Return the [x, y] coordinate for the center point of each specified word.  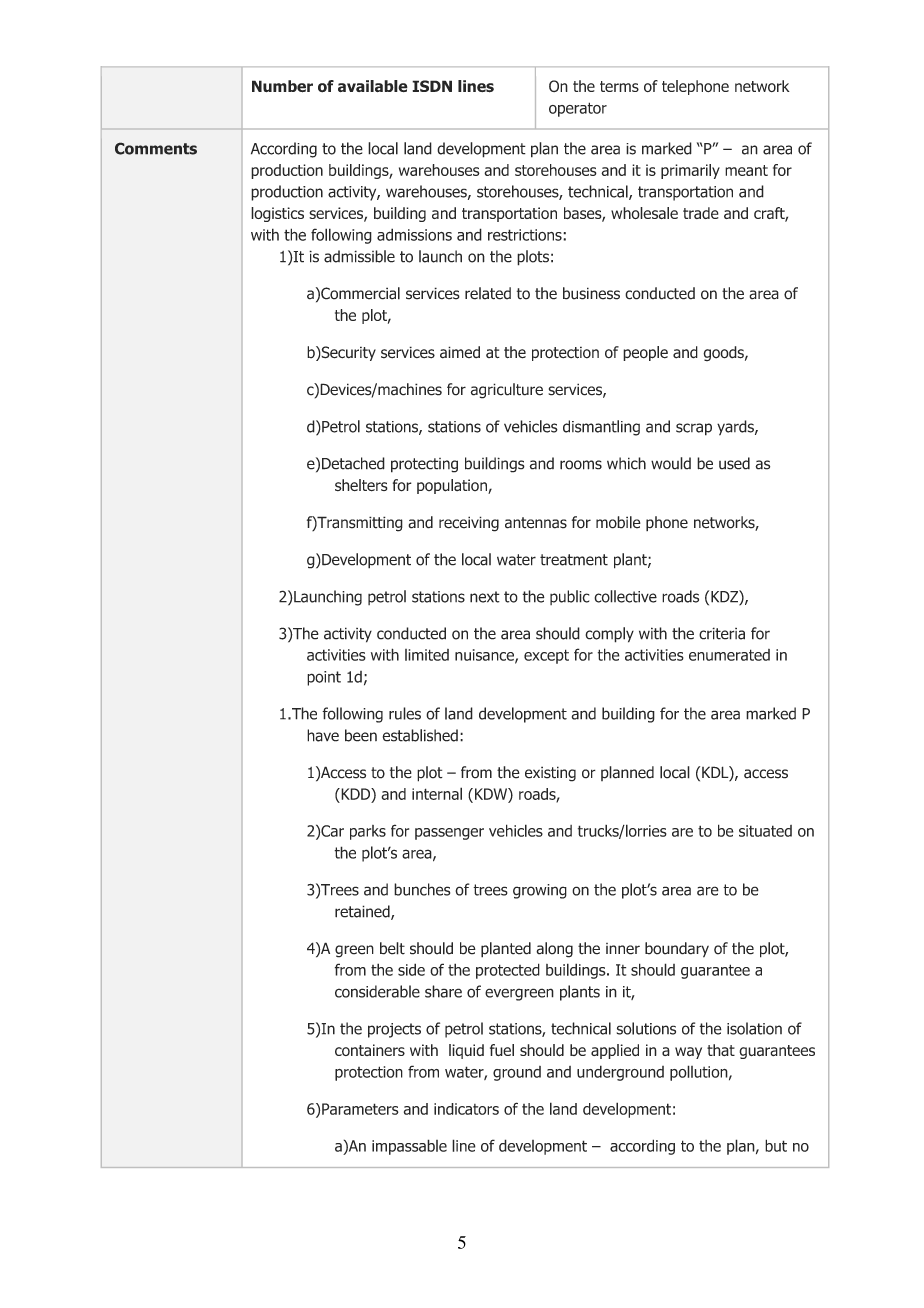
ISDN [432, 86]
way [688, 1053]
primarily [690, 171]
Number [282, 86]
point [324, 678]
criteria [722, 633]
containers [370, 1050]
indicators [466, 1109]
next [485, 597]
